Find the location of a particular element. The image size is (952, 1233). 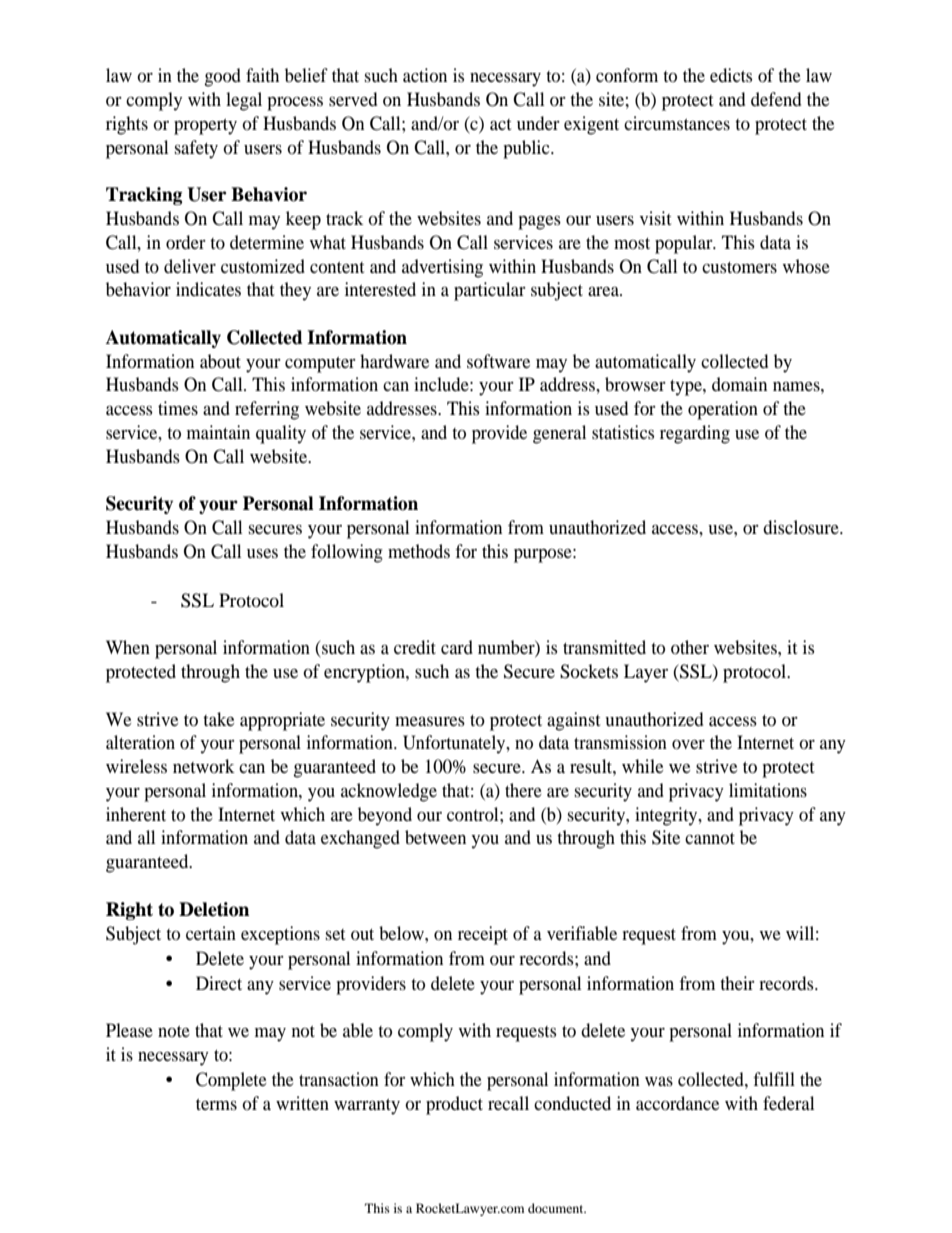

general is located at coordinates (559, 434).
